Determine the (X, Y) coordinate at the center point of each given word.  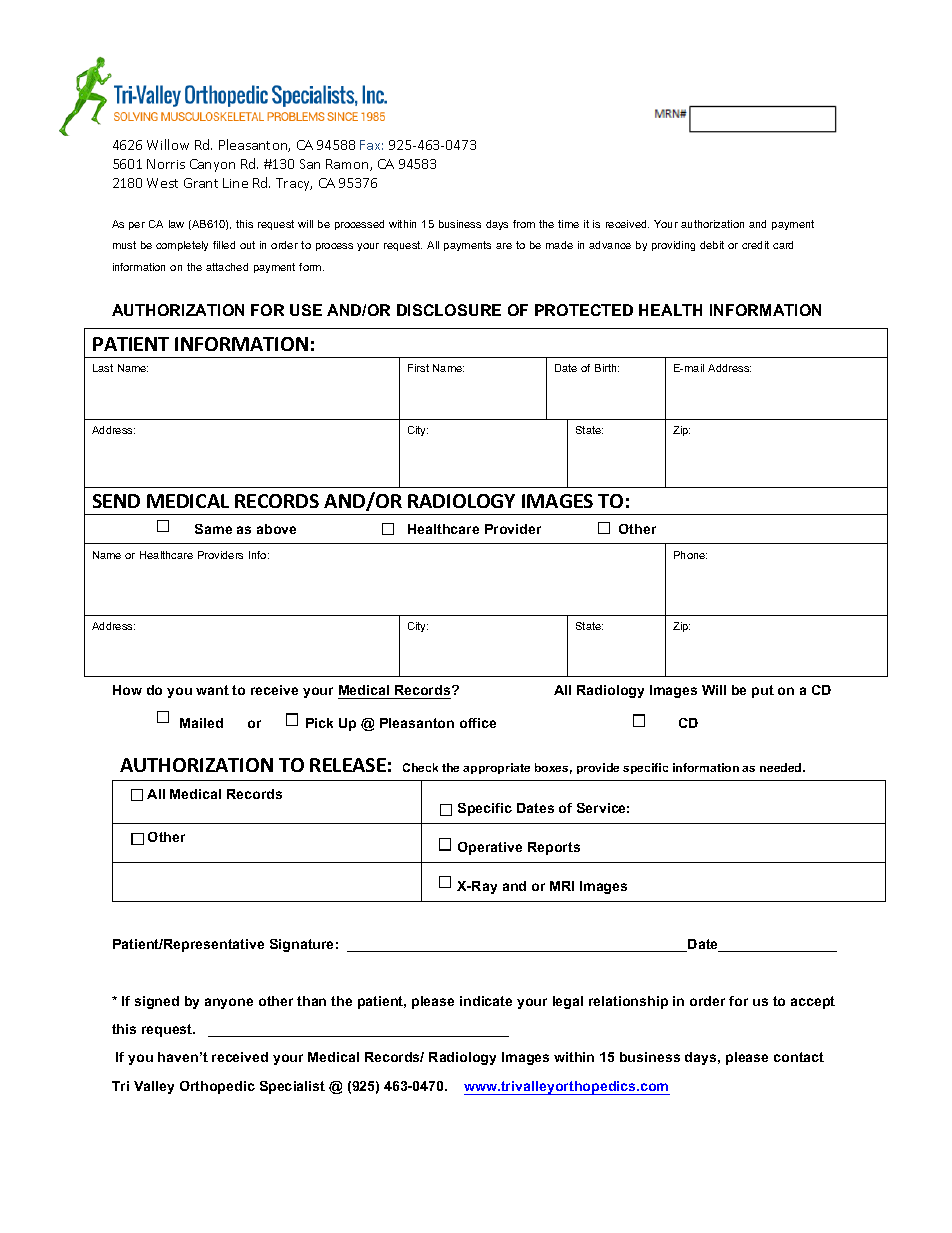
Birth (607, 368)
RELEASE (348, 765)
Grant (201, 183)
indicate (486, 1001)
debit (712, 245)
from (524, 224)
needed (782, 767)
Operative (490, 848)
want (212, 690)
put (763, 691)
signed (157, 1002)
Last (103, 368)
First (418, 368)
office (478, 723)
